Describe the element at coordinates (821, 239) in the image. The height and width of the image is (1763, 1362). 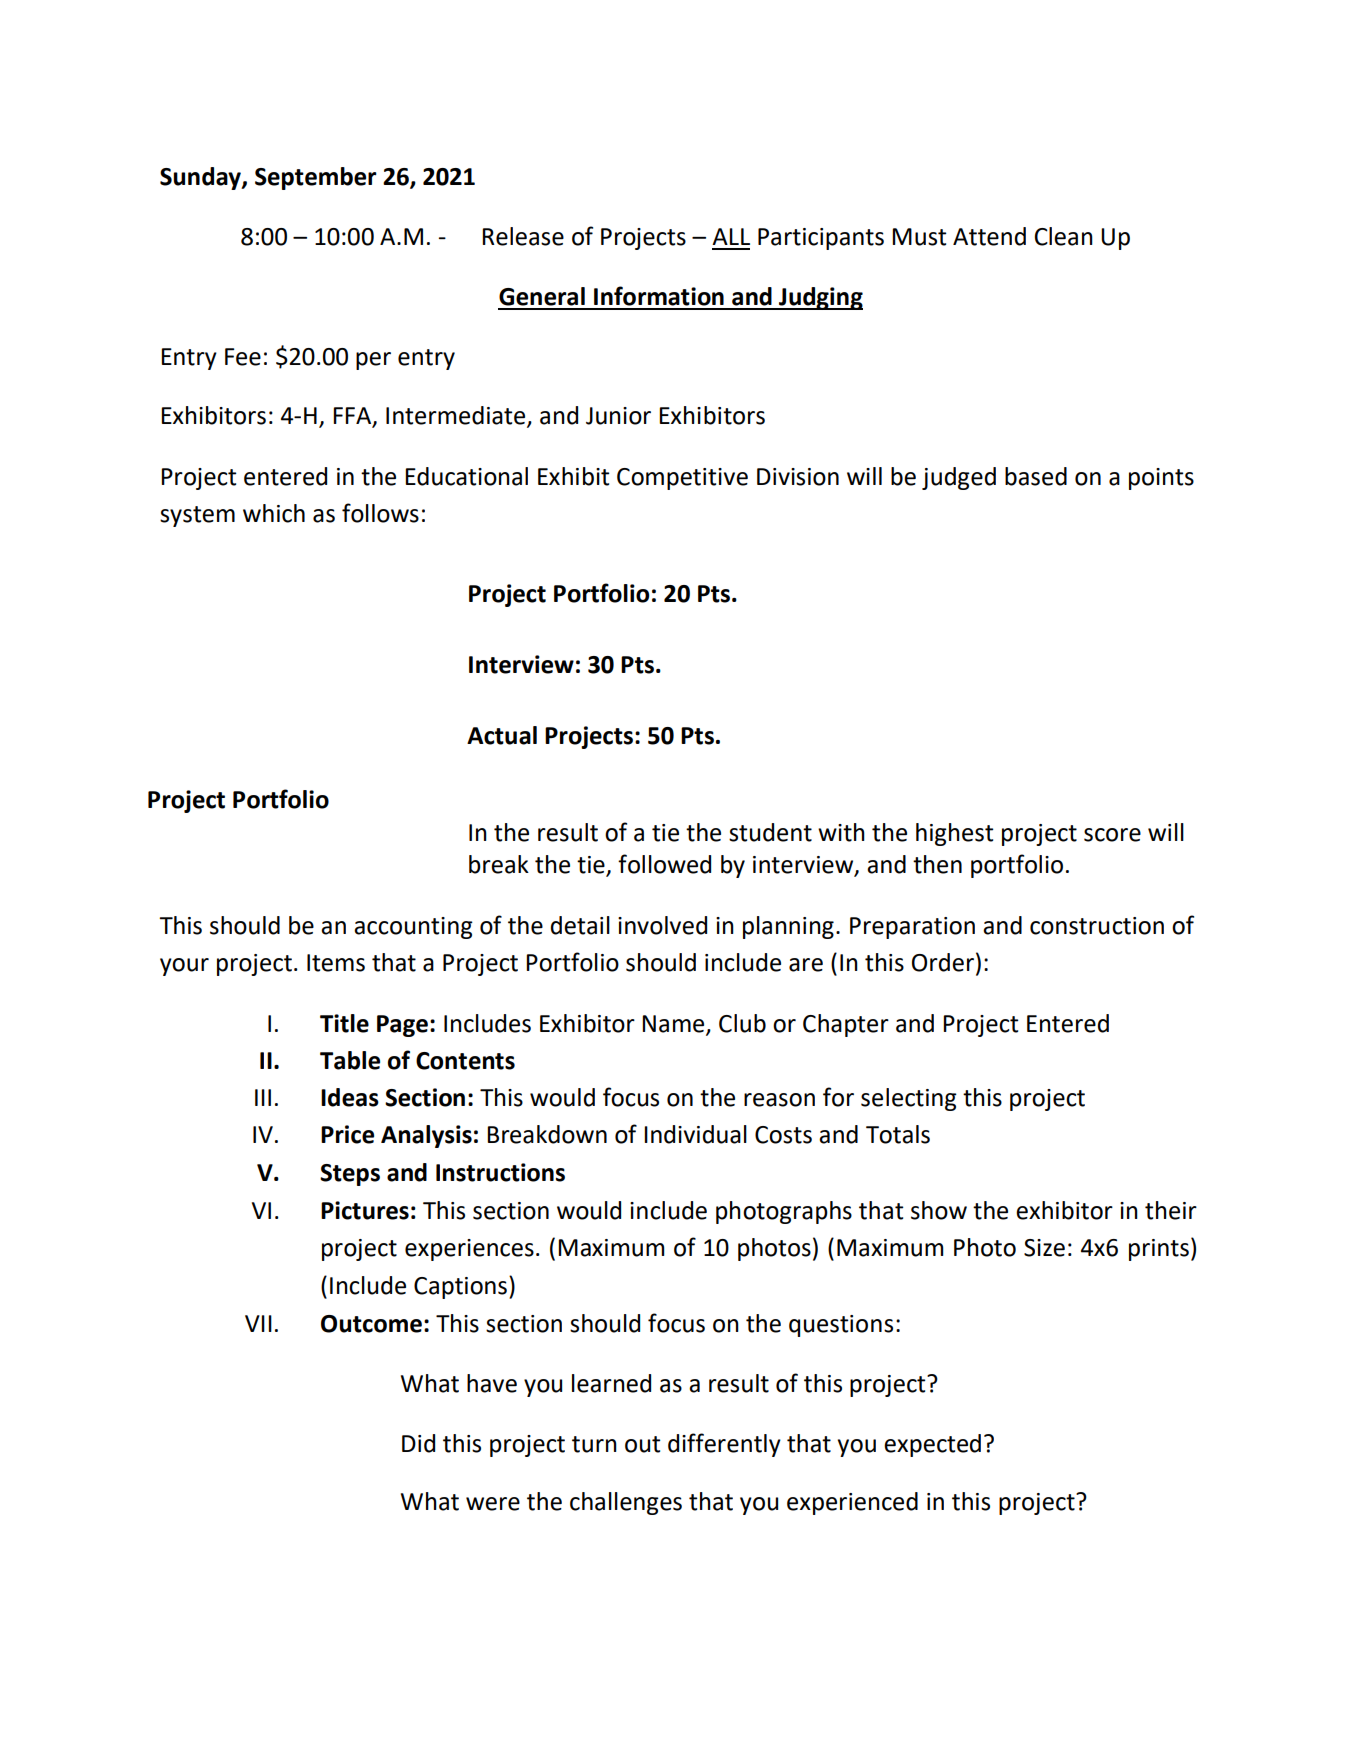
I see `Participants` at that location.
